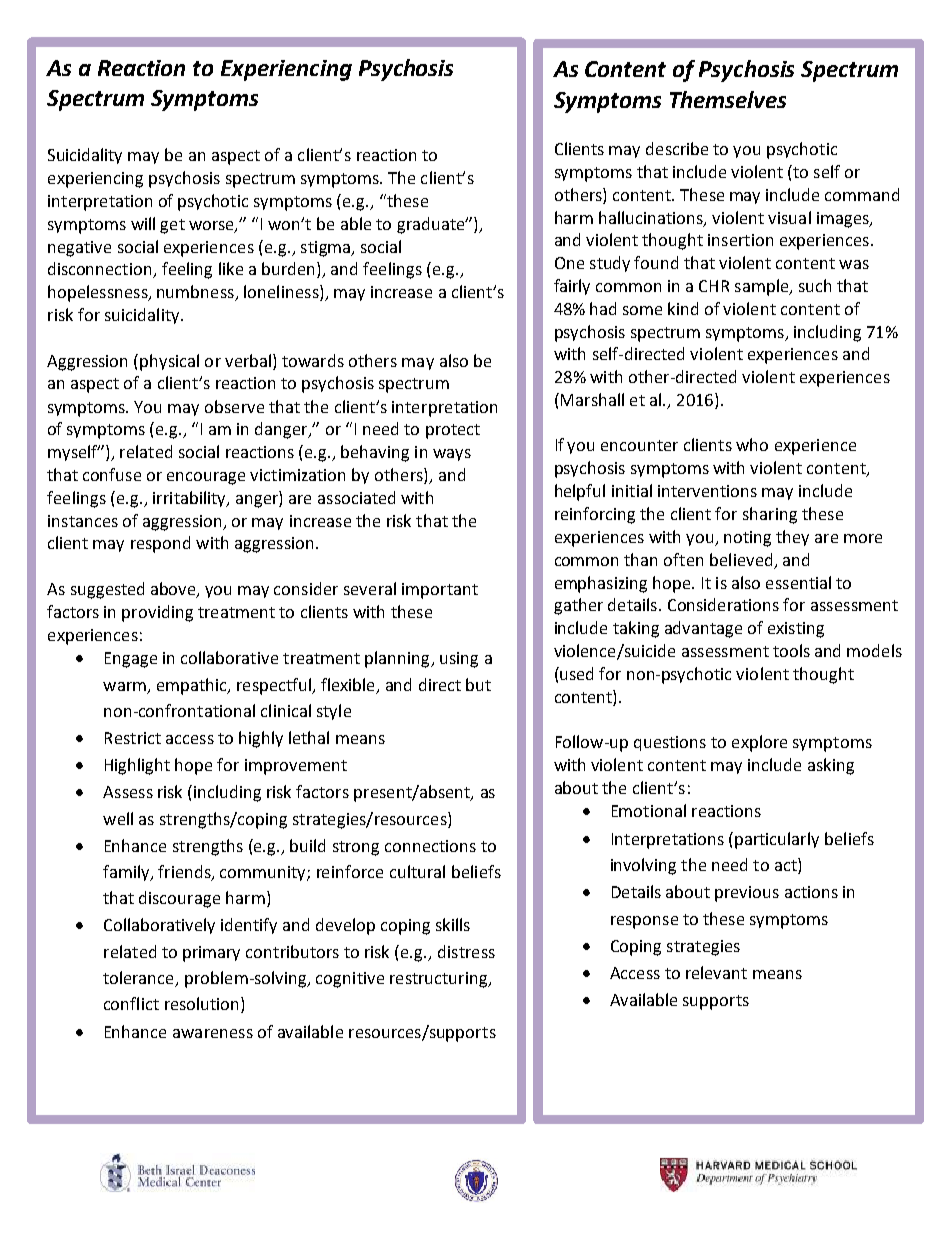  What do you see at coordinates (432, 225) in the screenshot?
I see `graduate` at bounding box center [432, 225].
